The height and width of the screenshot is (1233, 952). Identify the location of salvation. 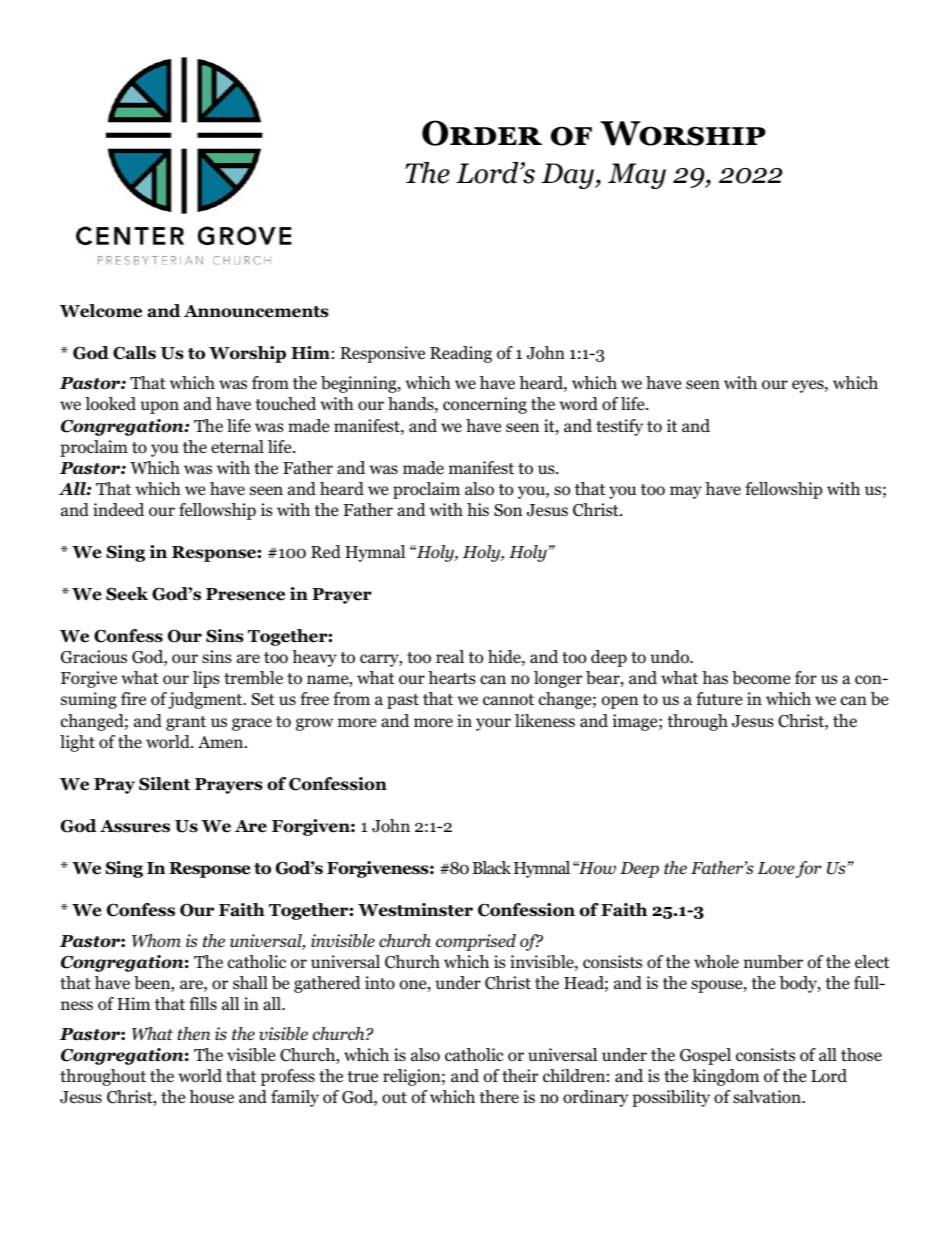
(768, 1097).
